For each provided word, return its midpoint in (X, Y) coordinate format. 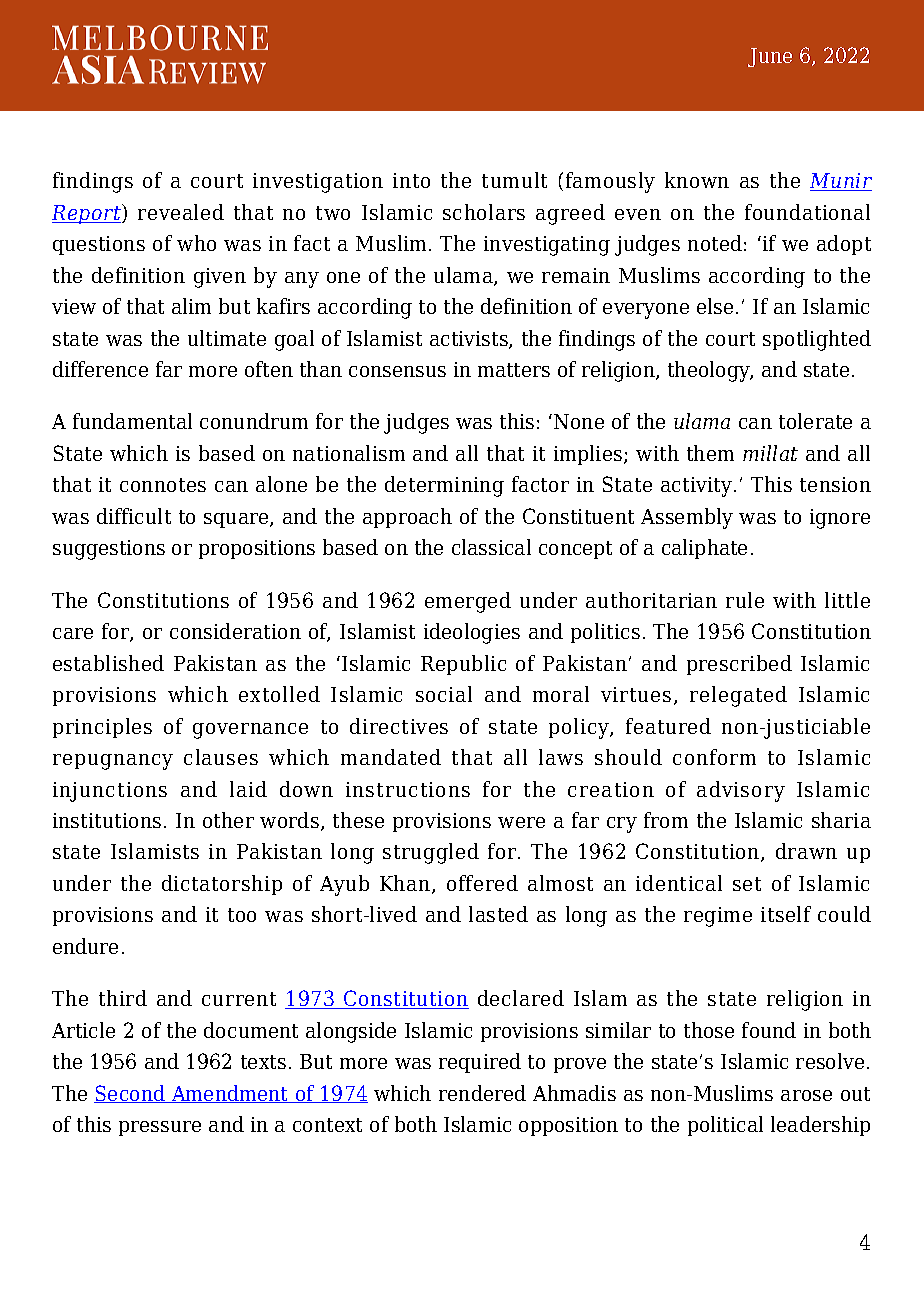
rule (745, 600)
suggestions (109, 550)
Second (131, 1094)
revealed (181, 212)
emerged (468, 602)
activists (470, 340)
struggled (431, 853)
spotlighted (817, 340)
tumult (514, 180)
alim (191, 306)
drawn (806, 851)
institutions (107, 820)
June (770, 57)
